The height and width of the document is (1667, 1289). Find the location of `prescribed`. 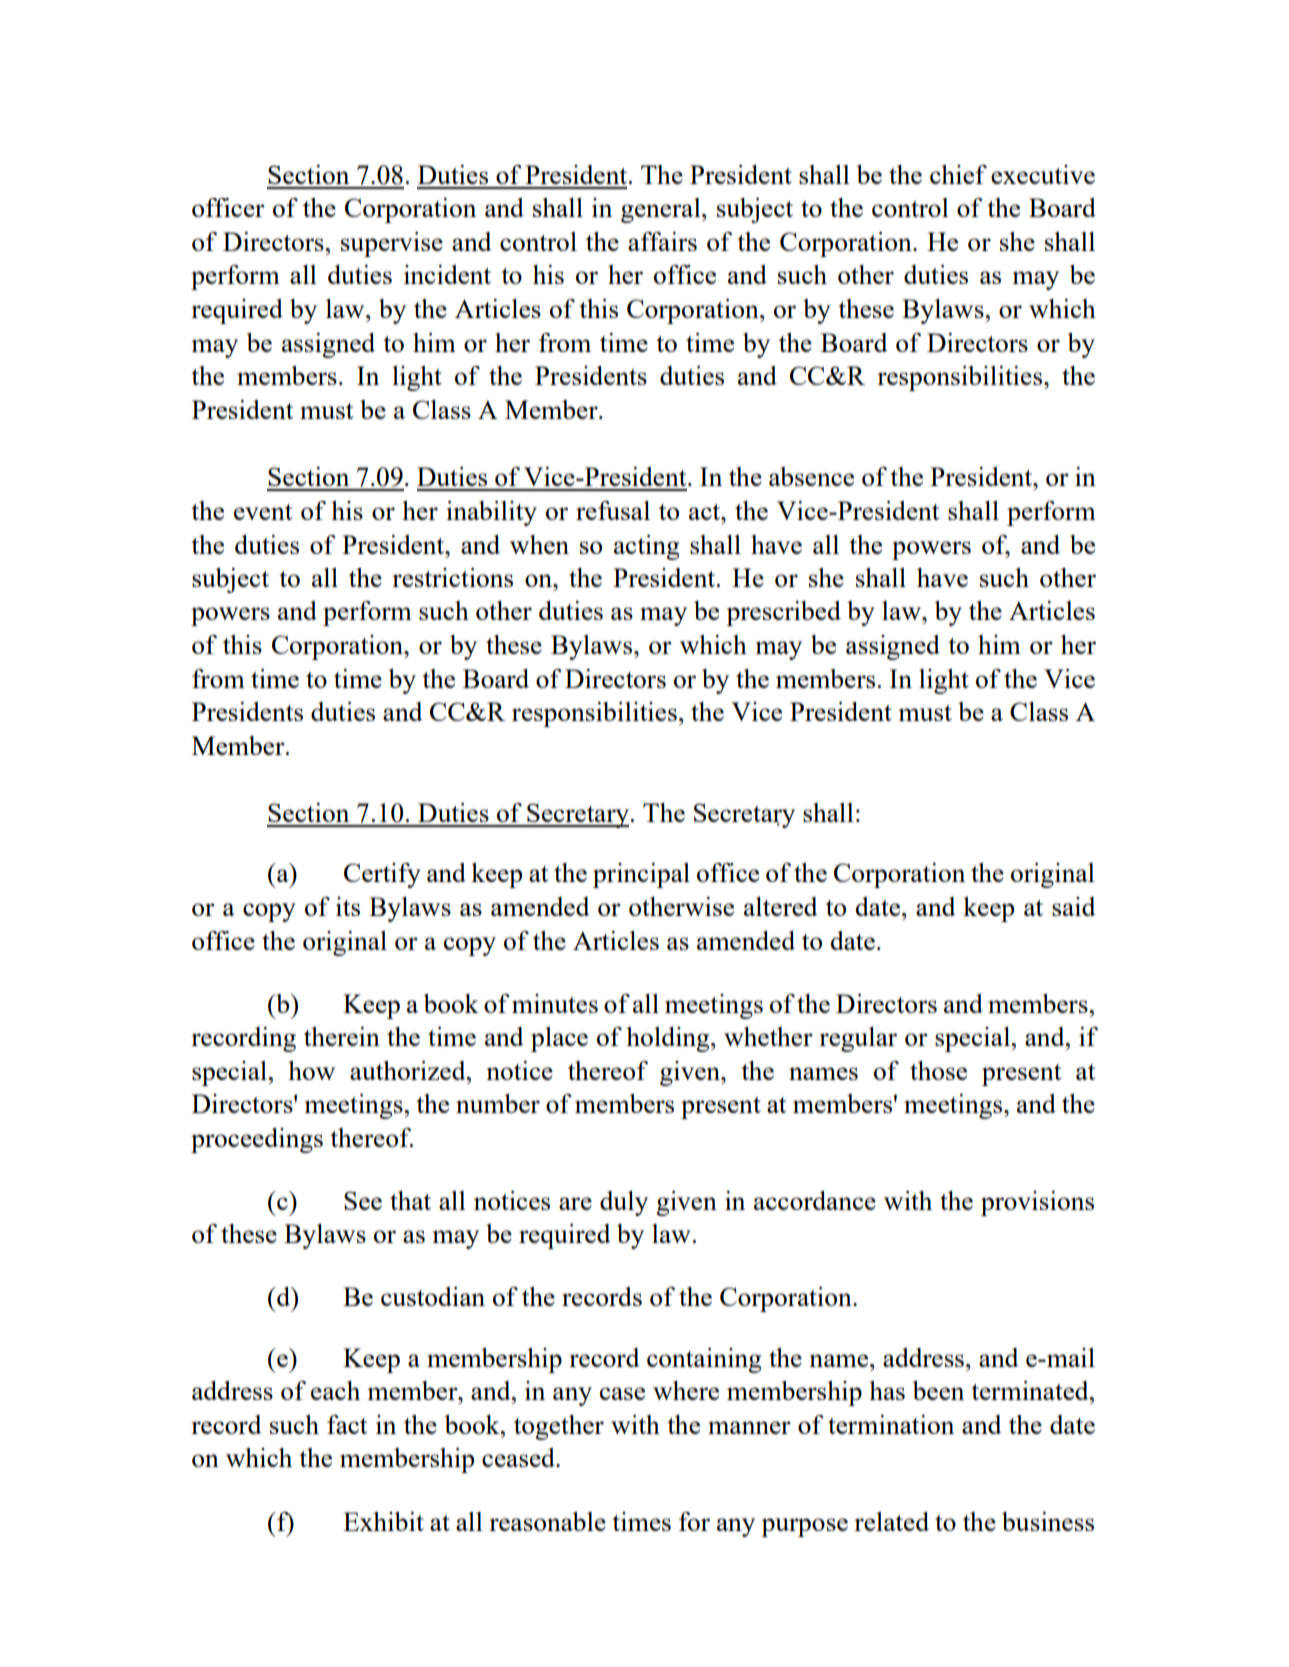

prescribed is located at coordinates (783, 613).
